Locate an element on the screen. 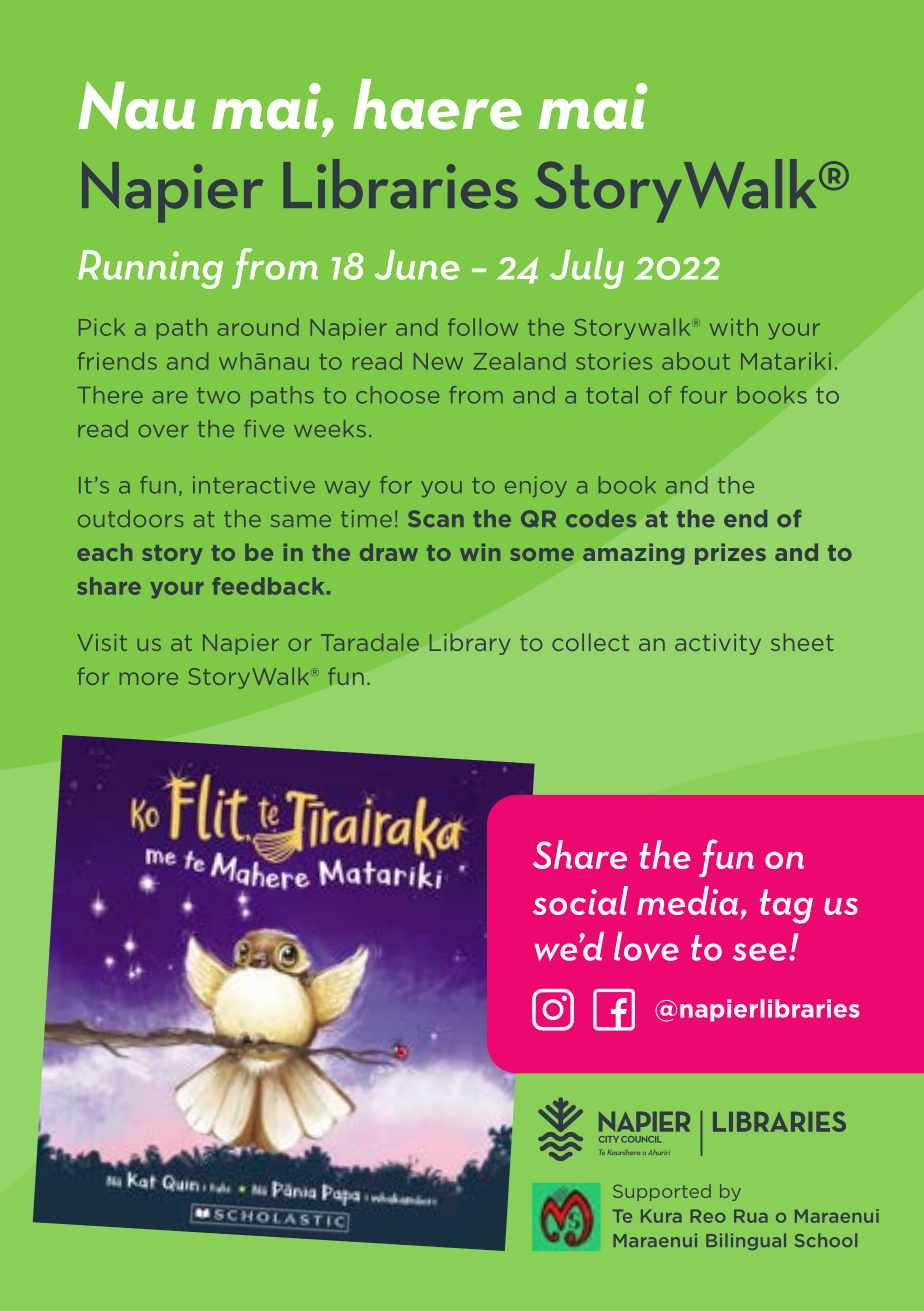 The height and width of the screenshot is (1311, 924). tag is located at coordinates (786, 906).
